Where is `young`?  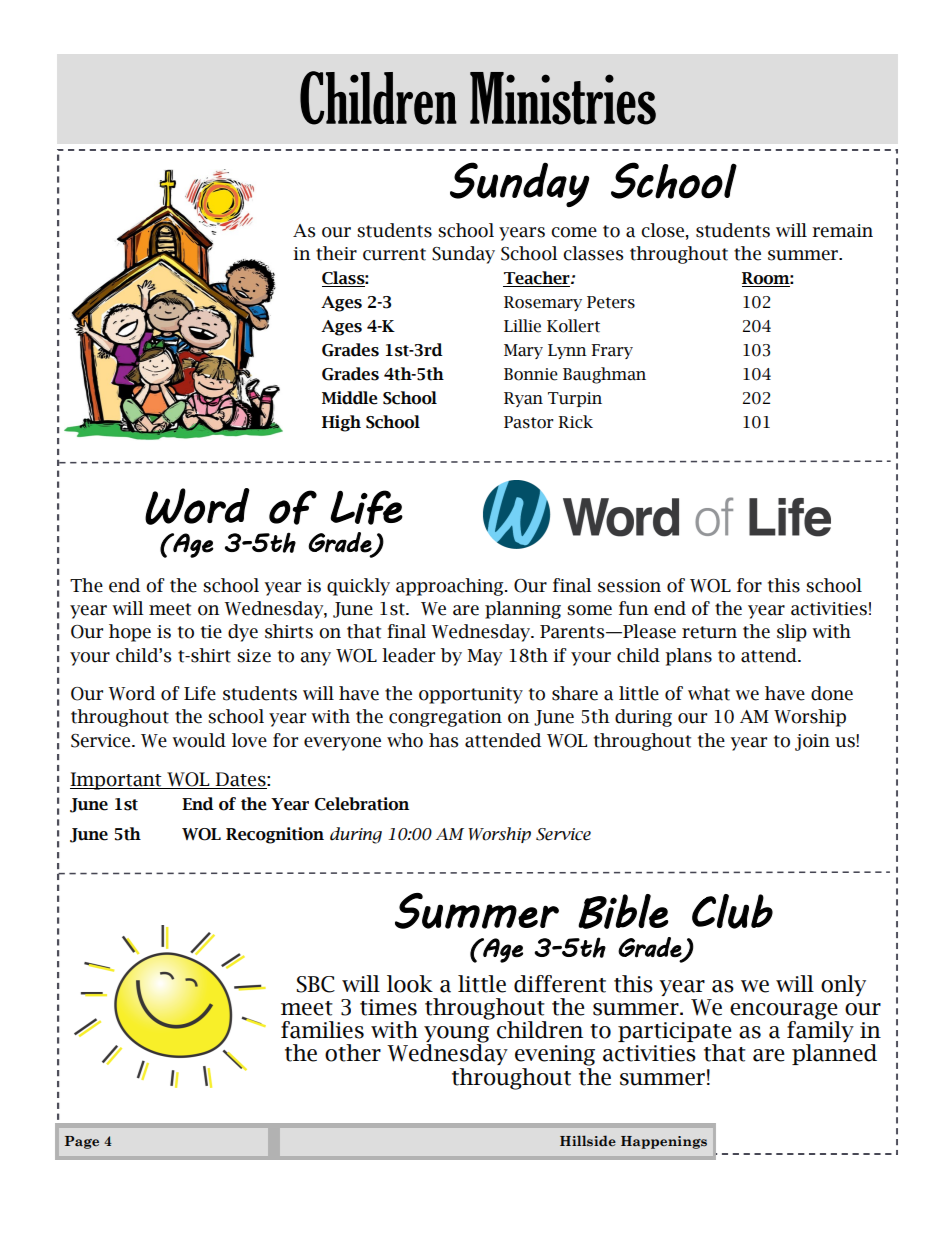
young is located at coordinates (456, 1035).
